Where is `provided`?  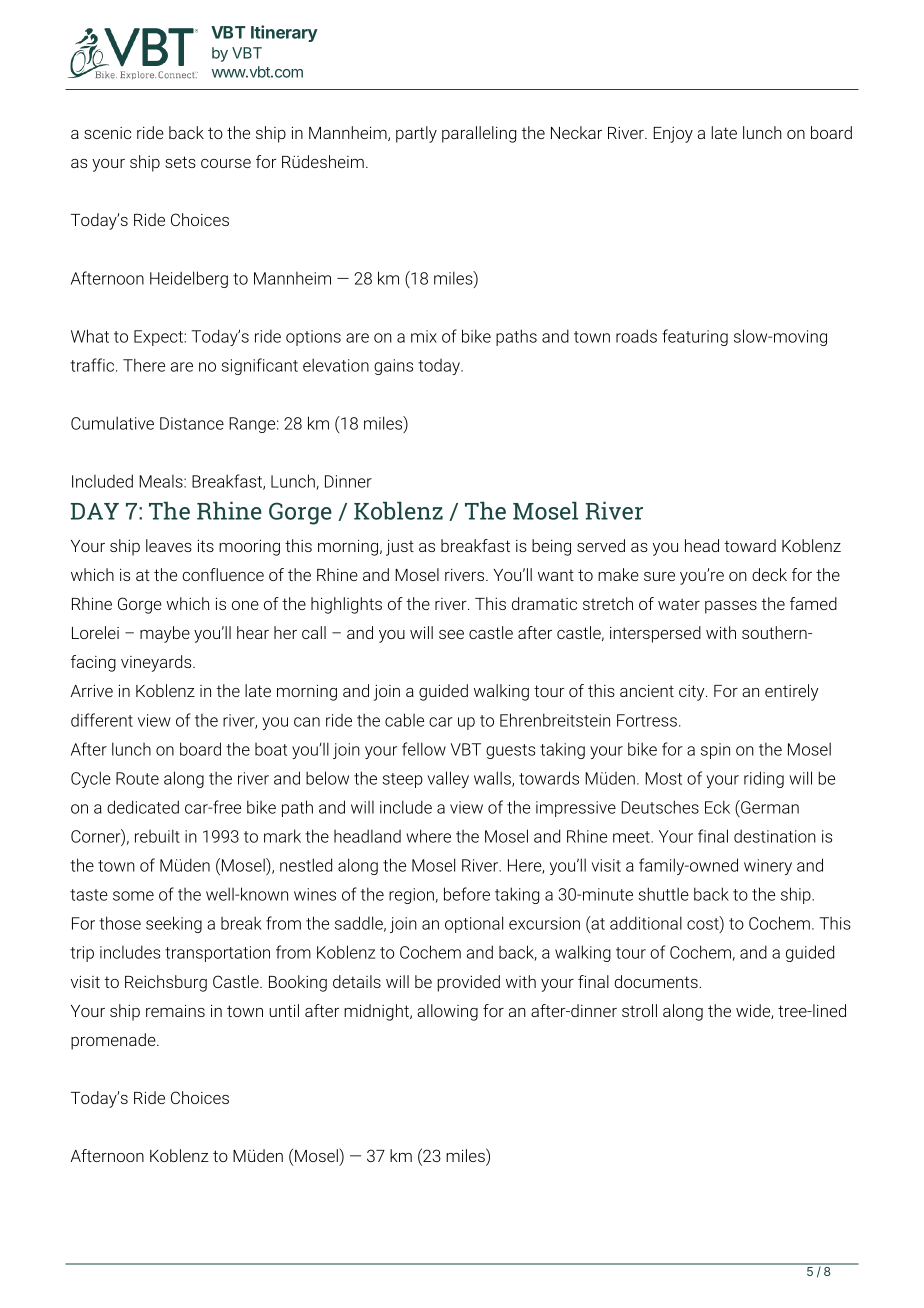 provided is located at coordinates (468, 983).
